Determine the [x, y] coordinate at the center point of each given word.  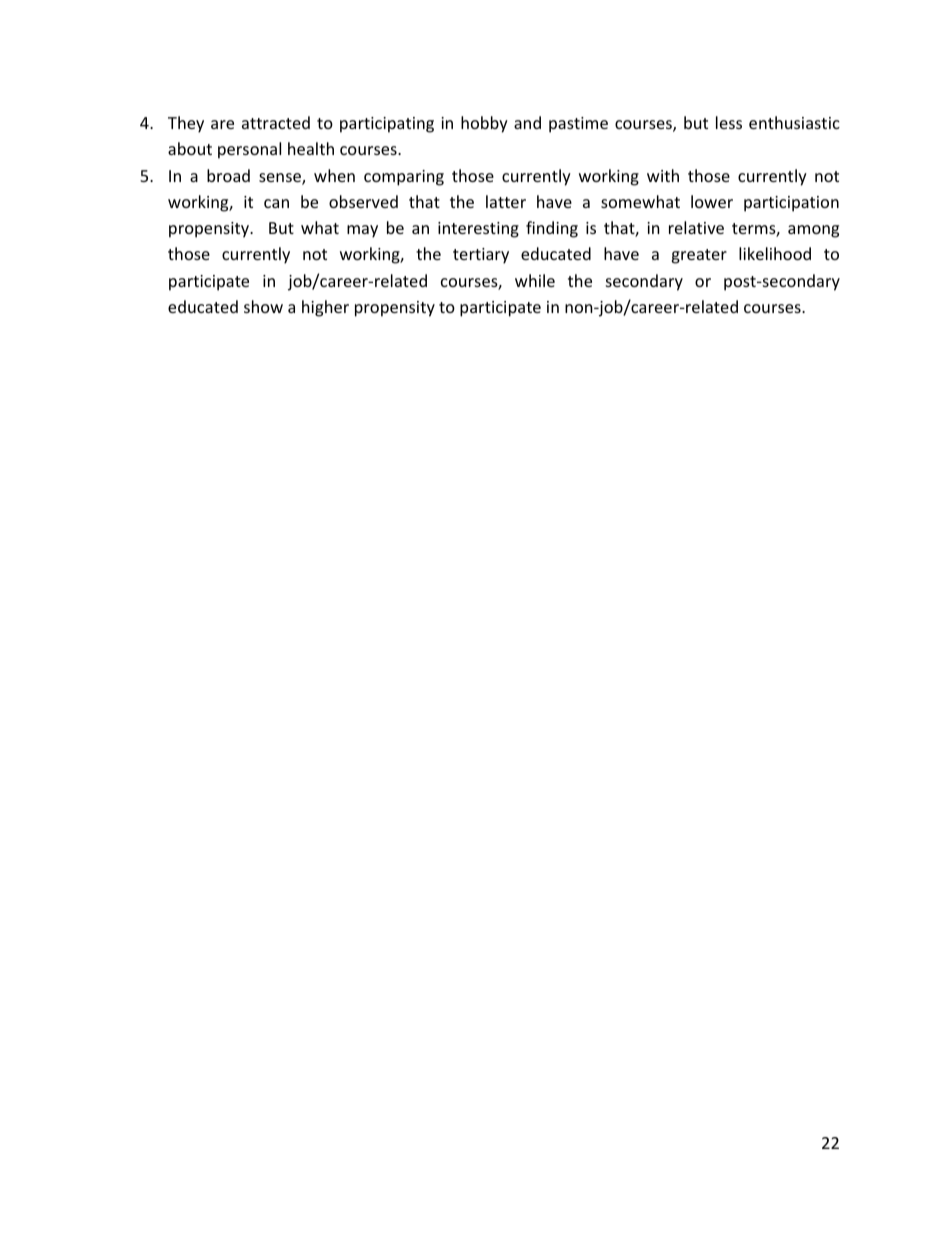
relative [696, 227]
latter [506, 201]
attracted [276, 122]
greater [699, 256]
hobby [484, 124]
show [263, 306]
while [535, 280]
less [729, 122]
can [276, 203]
